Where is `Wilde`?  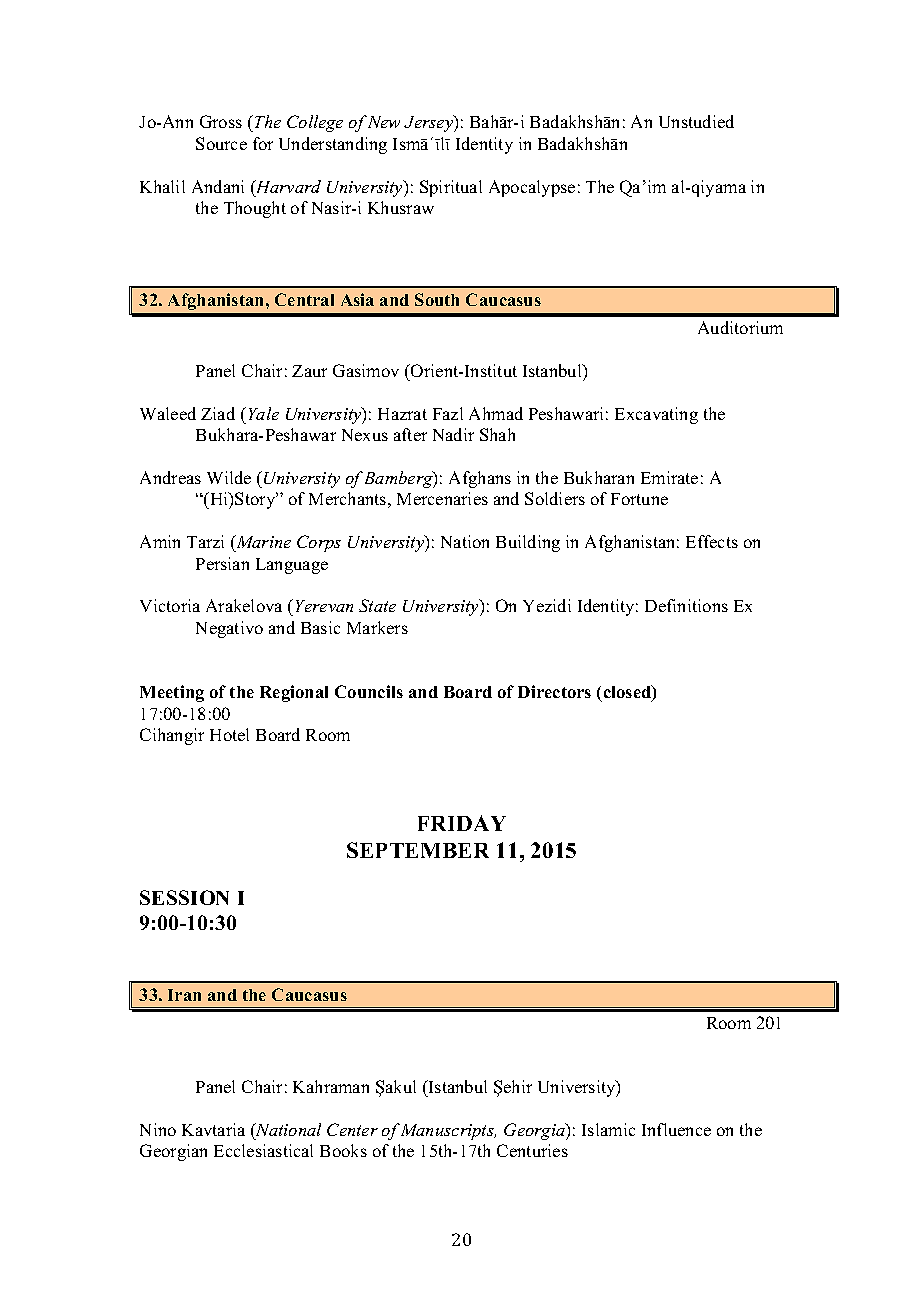
Wilde is located at coordinates (229, 477).
